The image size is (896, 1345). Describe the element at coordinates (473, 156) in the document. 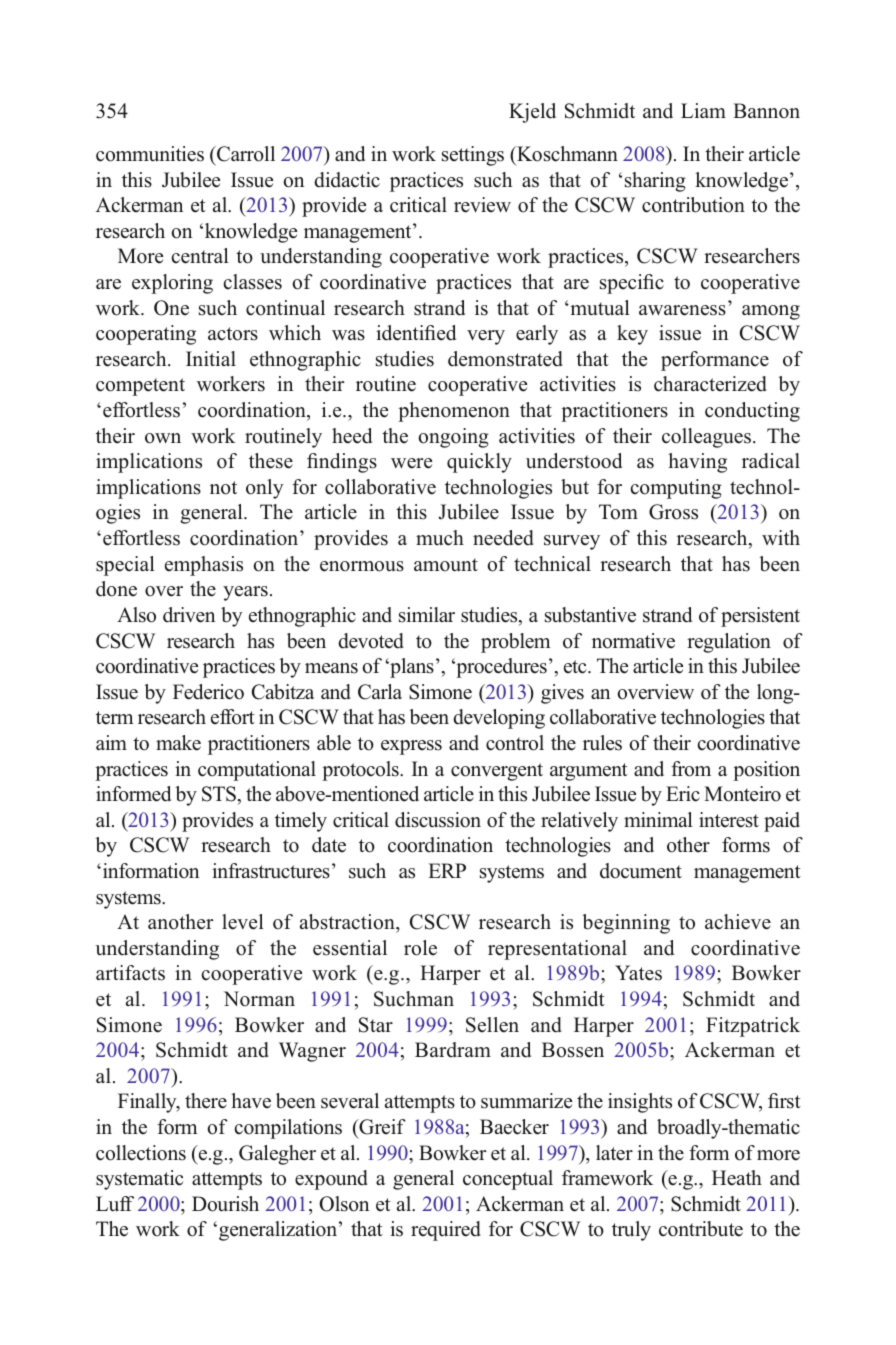

I see `settings` at that location.
